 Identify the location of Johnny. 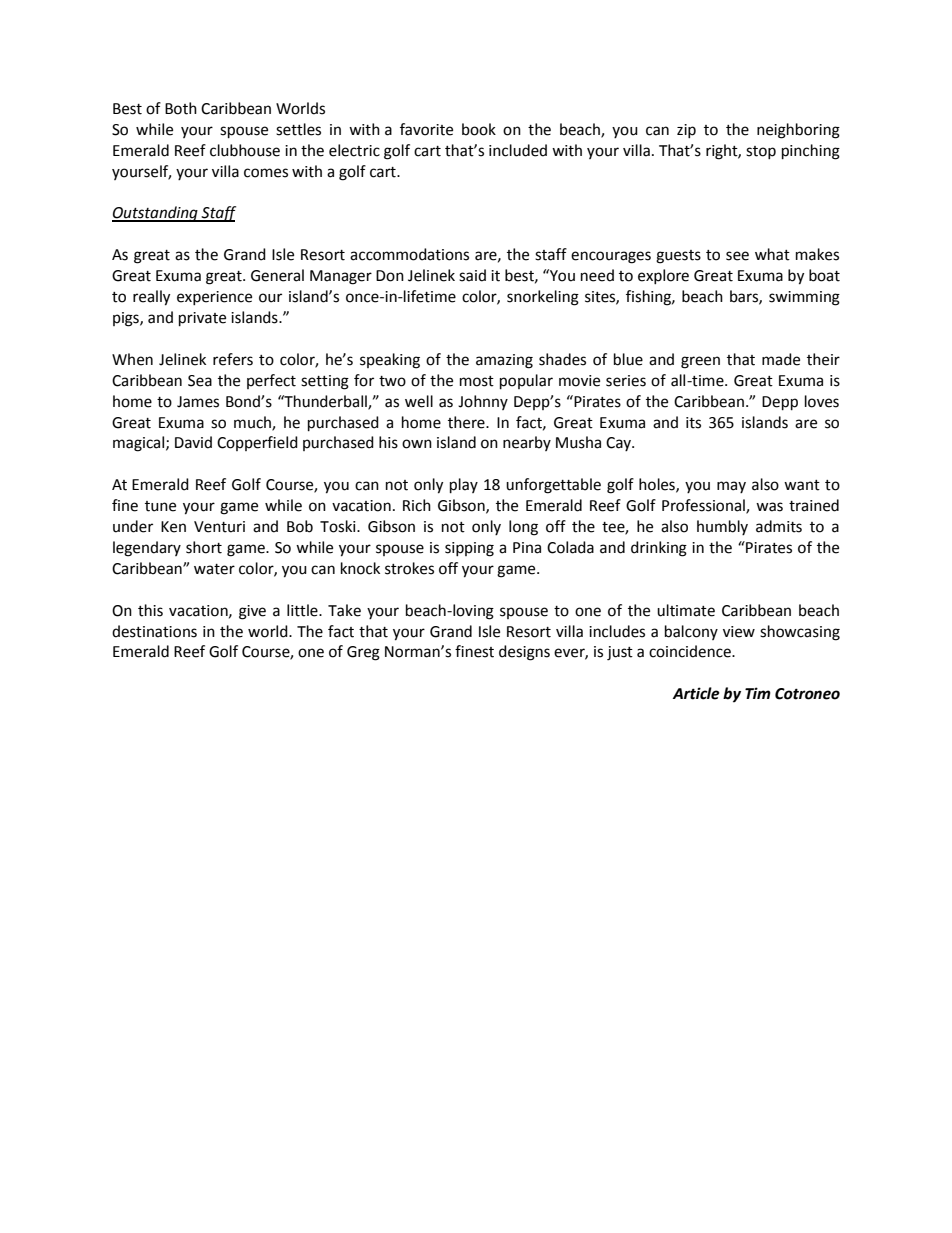
(483, 402).
